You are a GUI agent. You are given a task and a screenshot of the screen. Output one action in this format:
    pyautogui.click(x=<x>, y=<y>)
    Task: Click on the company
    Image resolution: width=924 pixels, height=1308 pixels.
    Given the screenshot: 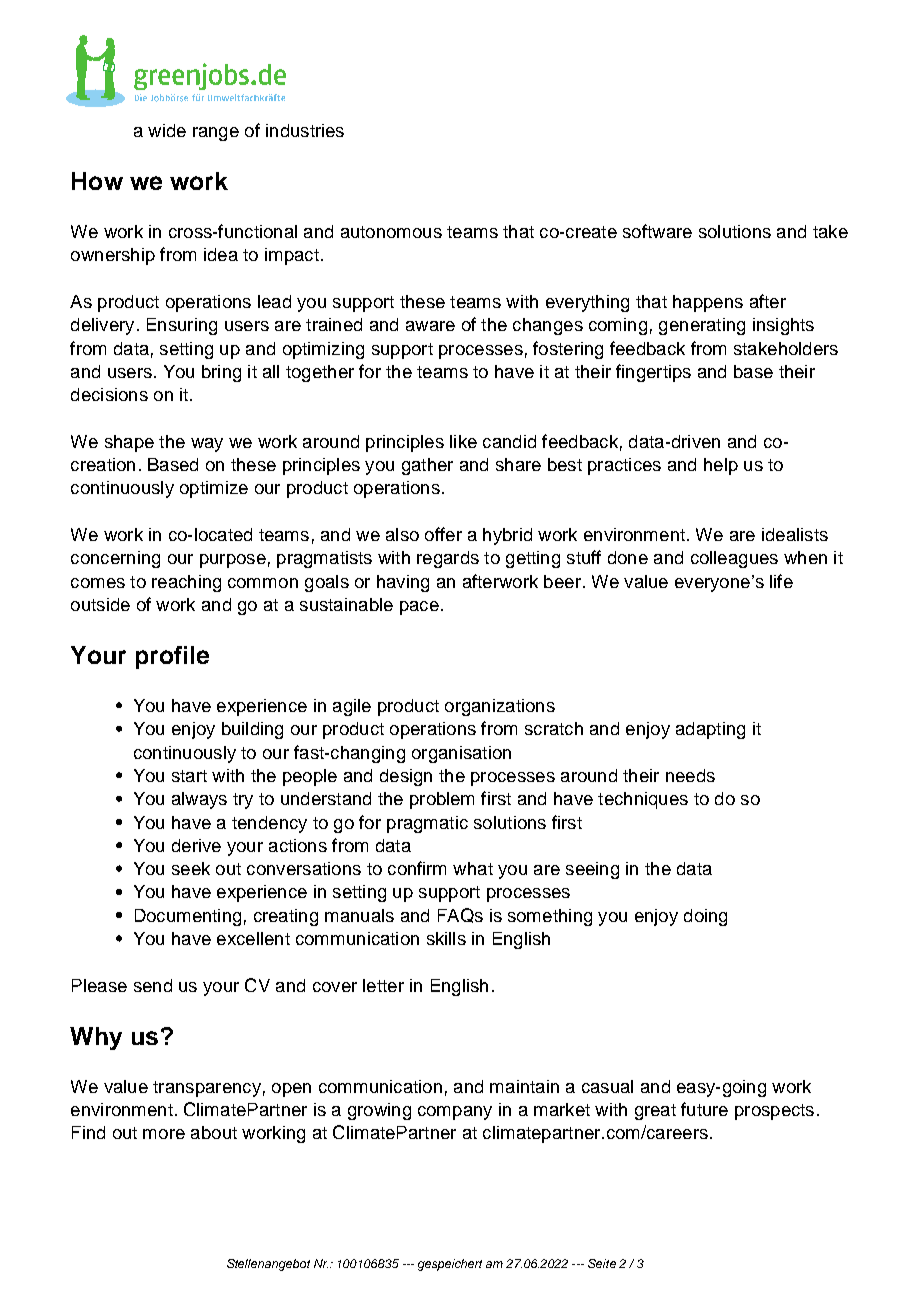 What is the action you would take?
    pyautogui.click(x=455, y=1113)
